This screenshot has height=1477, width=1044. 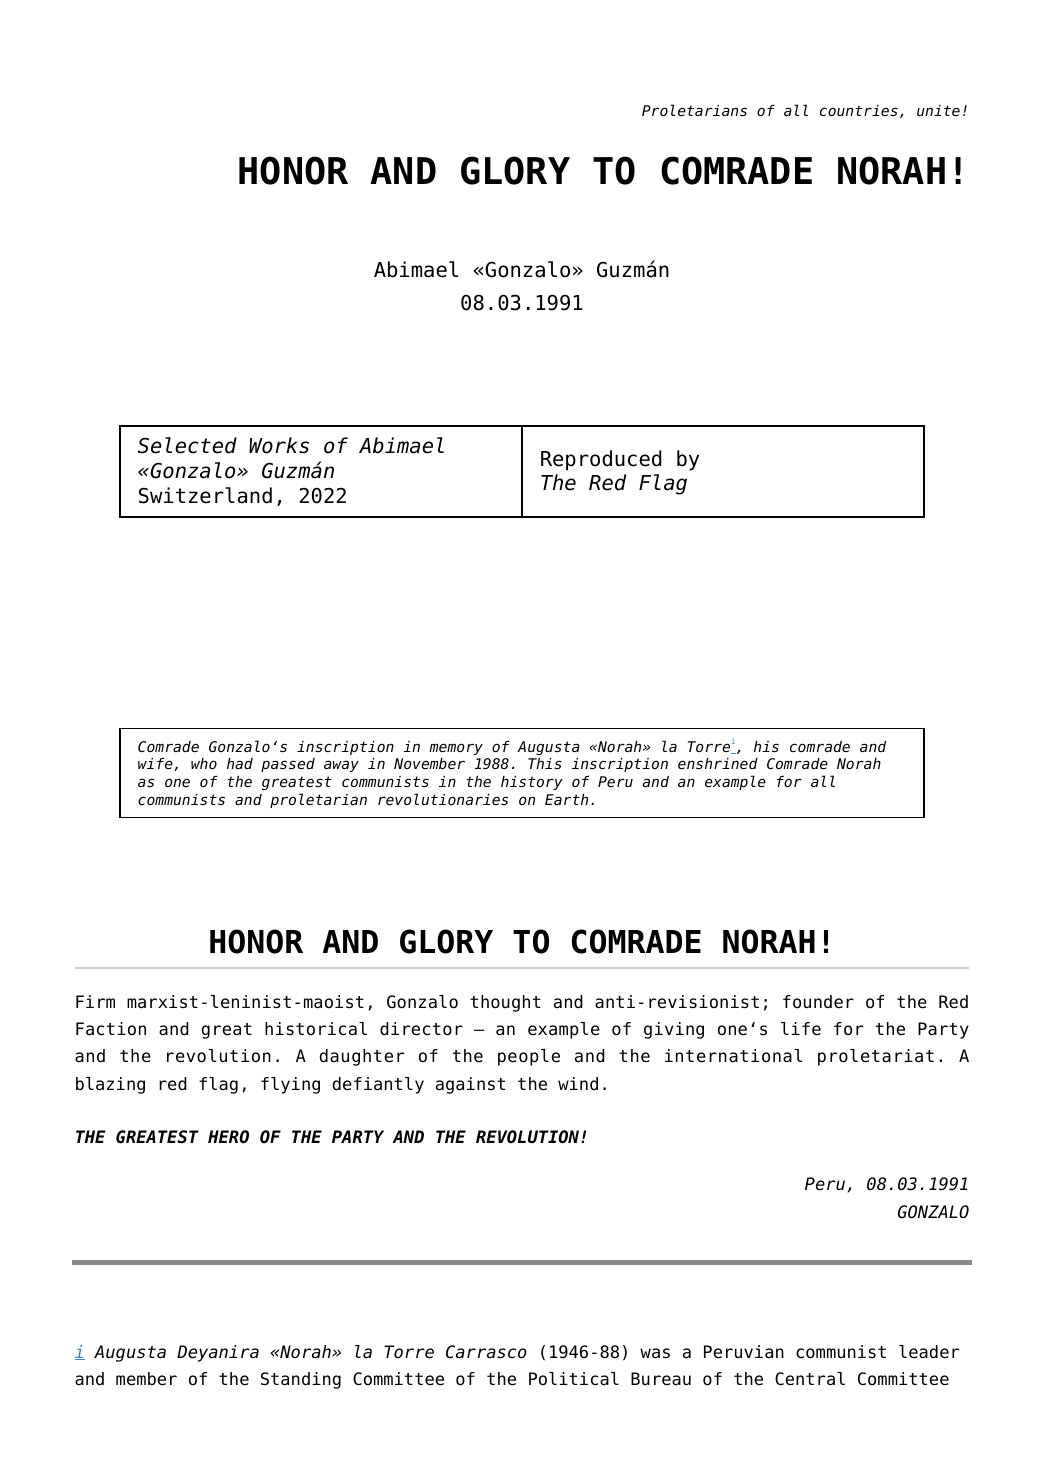 I want to click on countries, so click(x=859, y=110).
